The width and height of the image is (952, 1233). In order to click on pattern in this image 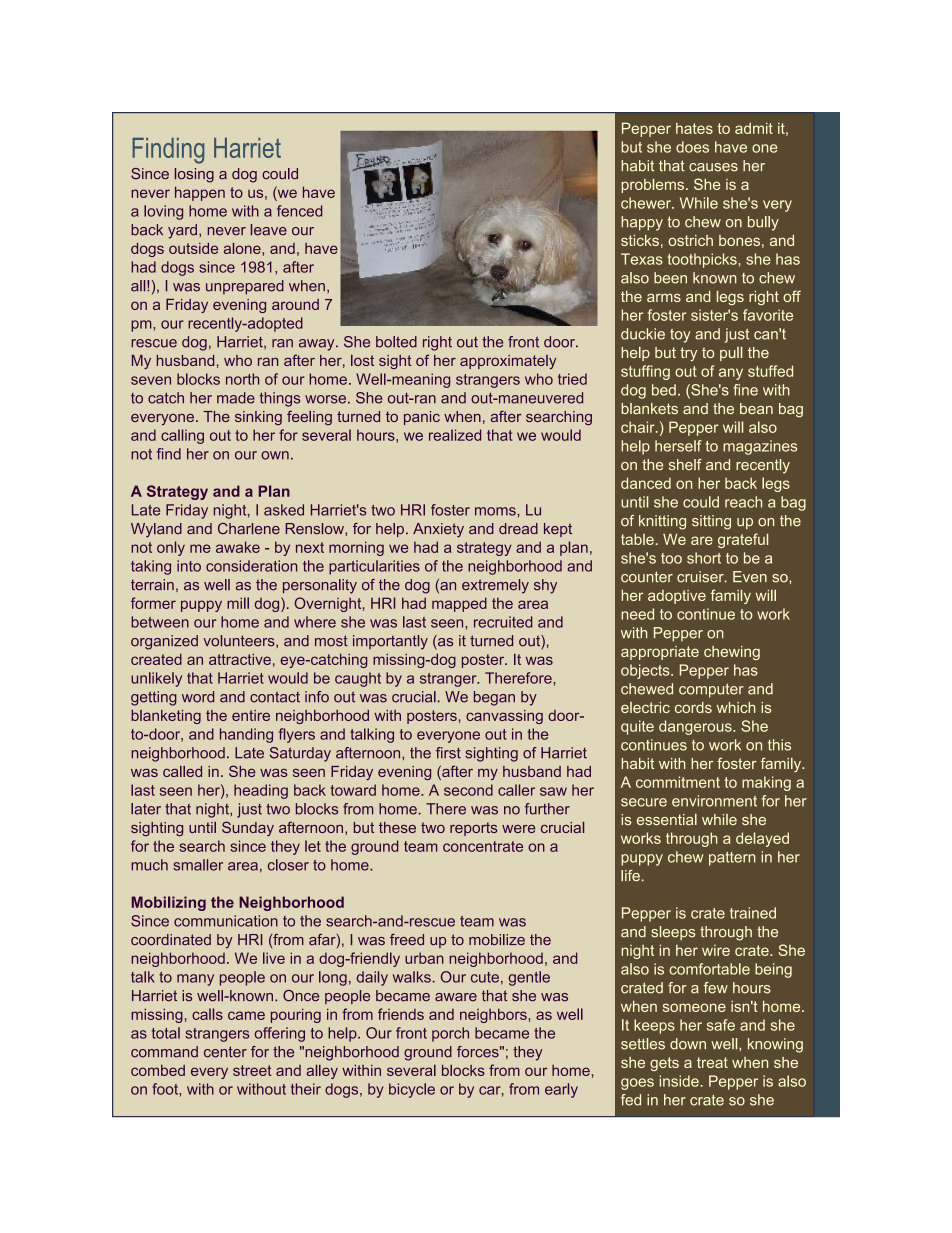, I will do `click(732, 859)`.
